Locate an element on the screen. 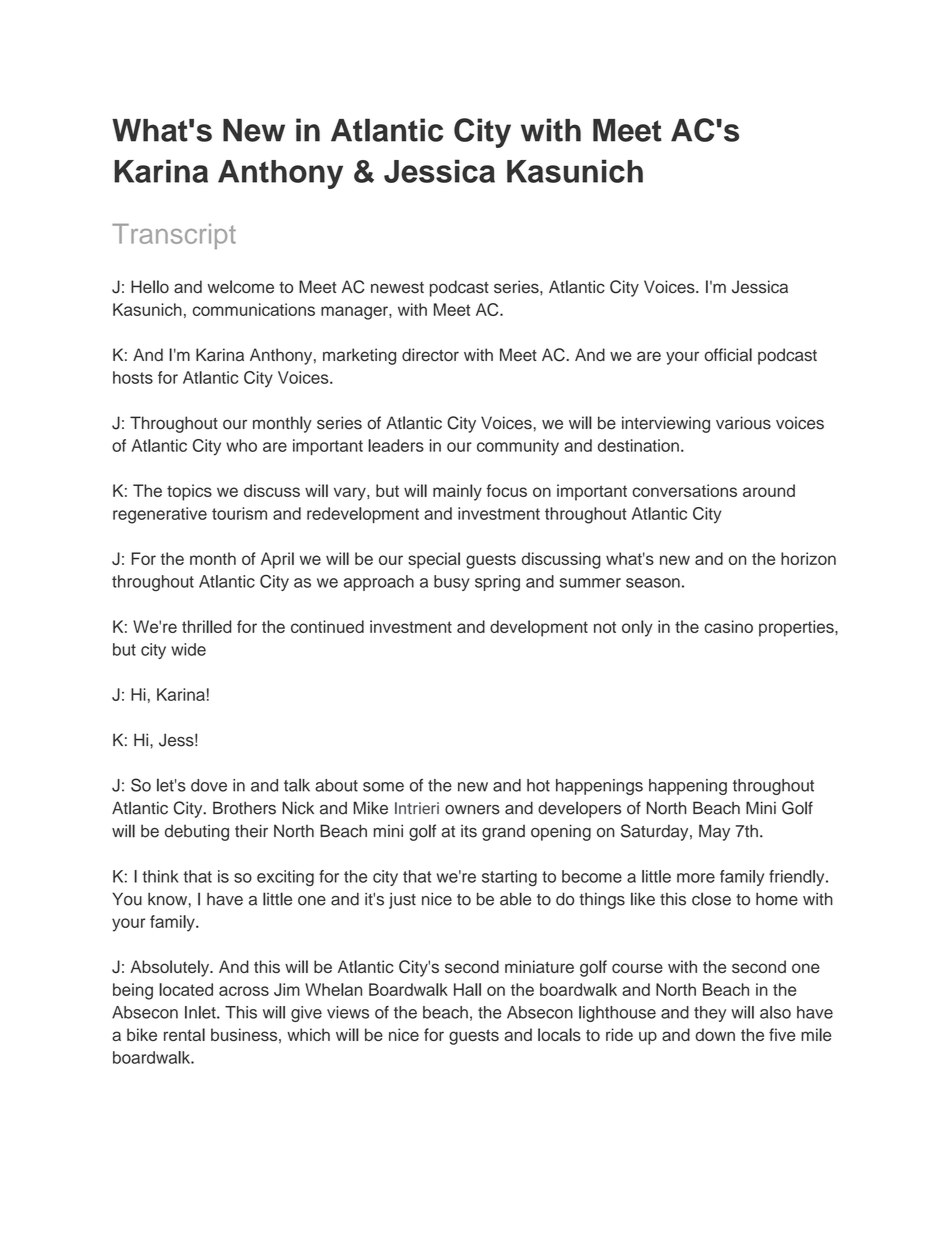 This screenshot has height=1233, width=952. hot is located at coordinates (538, 785).
